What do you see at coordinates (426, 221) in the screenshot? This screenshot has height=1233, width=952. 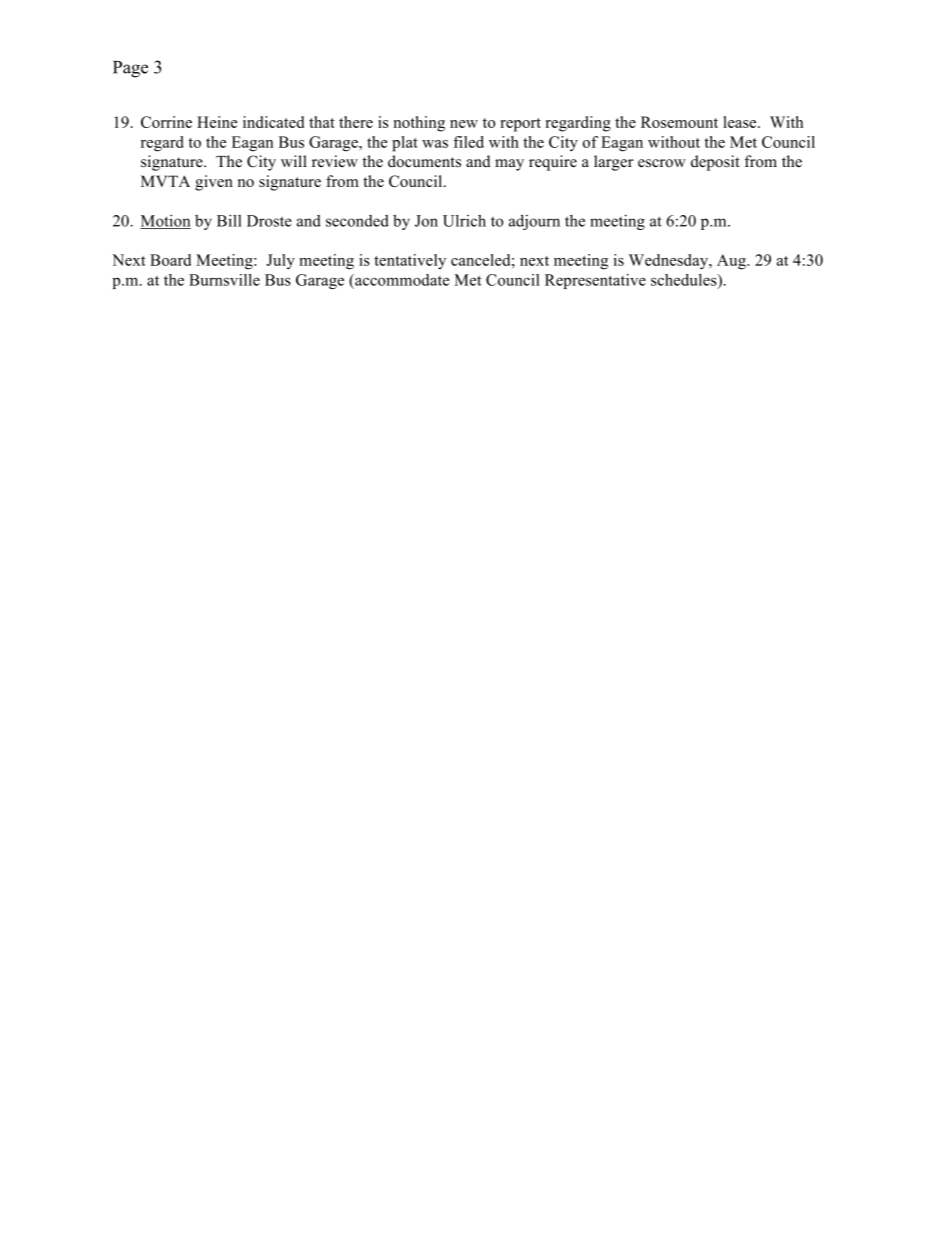 I see `Jon` at bounding box center [426, 221].
